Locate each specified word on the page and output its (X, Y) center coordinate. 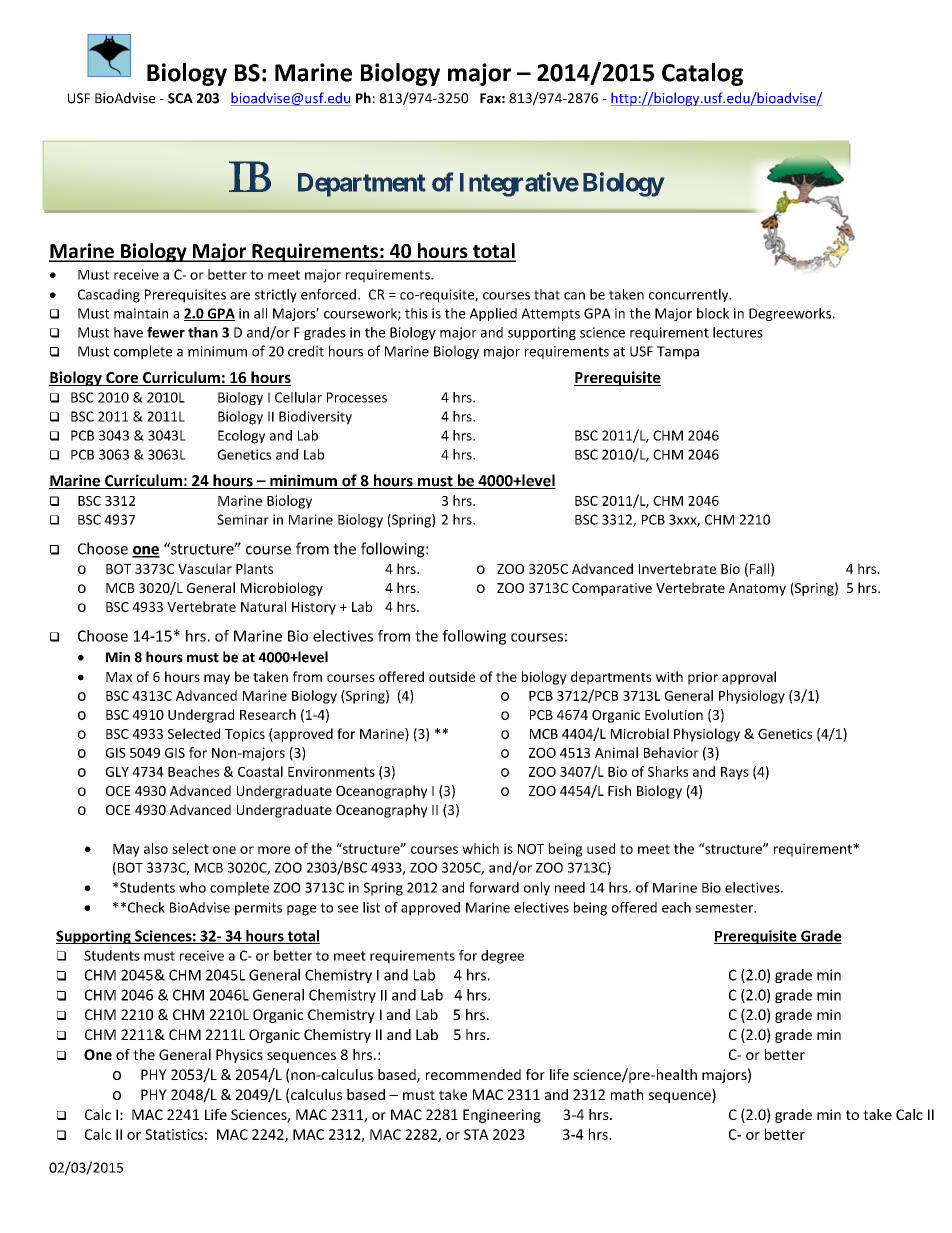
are (240, 296)
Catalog (702, 74)
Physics (239, 1056)
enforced (328, 294)
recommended (473, 1074)
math (627, 1094)
